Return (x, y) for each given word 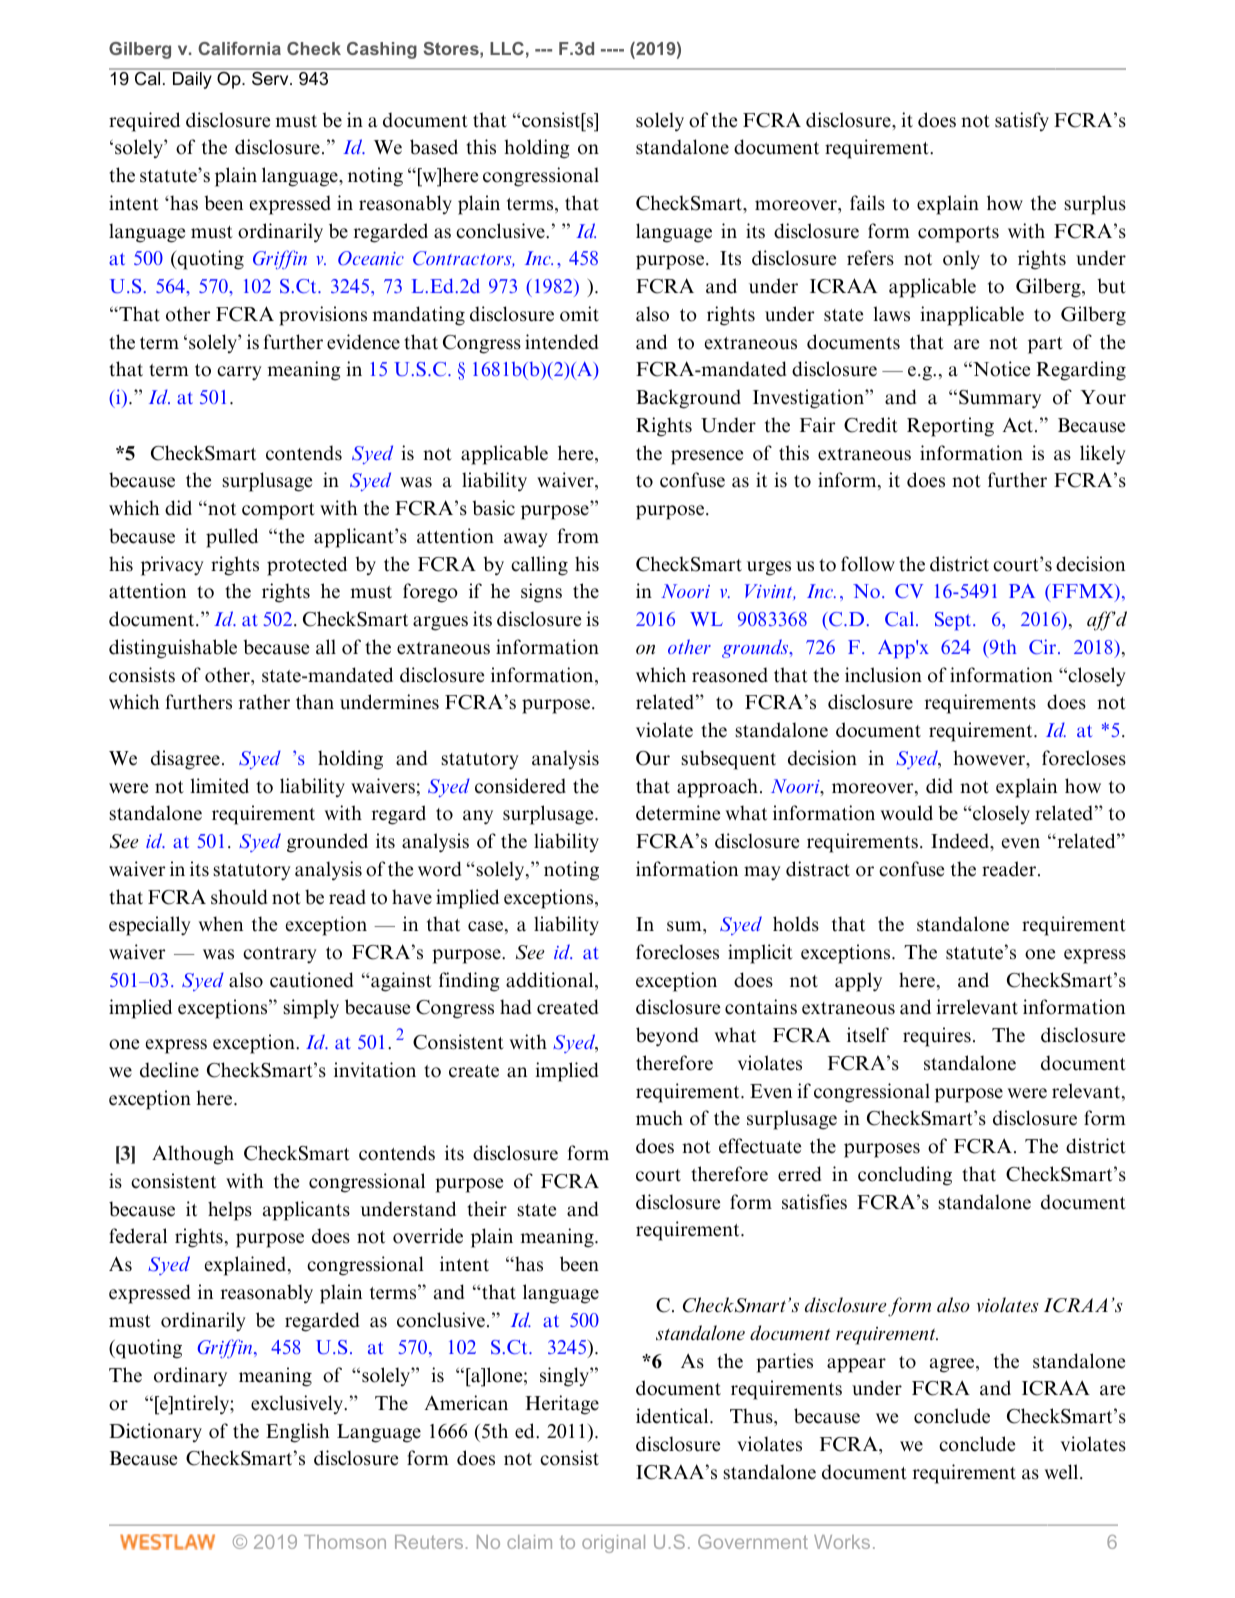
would (907, 813)
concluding (905, 1176)
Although (193, 1155)
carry (239, 373)
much (659, 1118)
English (298, 1433)
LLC (507, 48)
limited (219, 786)
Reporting (950, 427)
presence (707, 457)
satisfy (1022, 121)
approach (717, 788)
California (239, 48)
